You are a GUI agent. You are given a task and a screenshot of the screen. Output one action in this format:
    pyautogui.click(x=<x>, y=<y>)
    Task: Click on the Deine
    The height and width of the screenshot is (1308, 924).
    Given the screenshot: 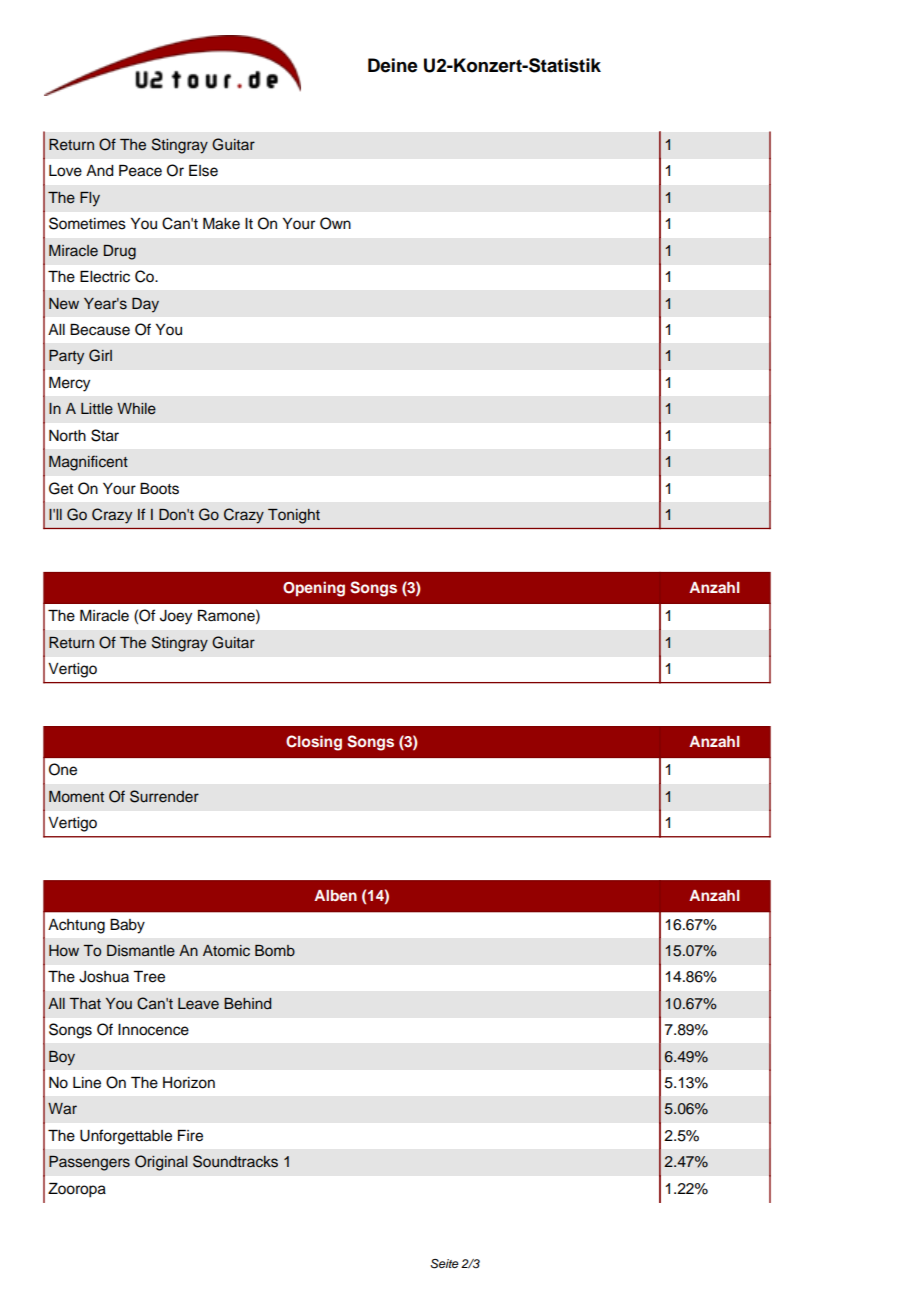 What is the action you would take?
    pyautogui.click(x=393, y=65)
